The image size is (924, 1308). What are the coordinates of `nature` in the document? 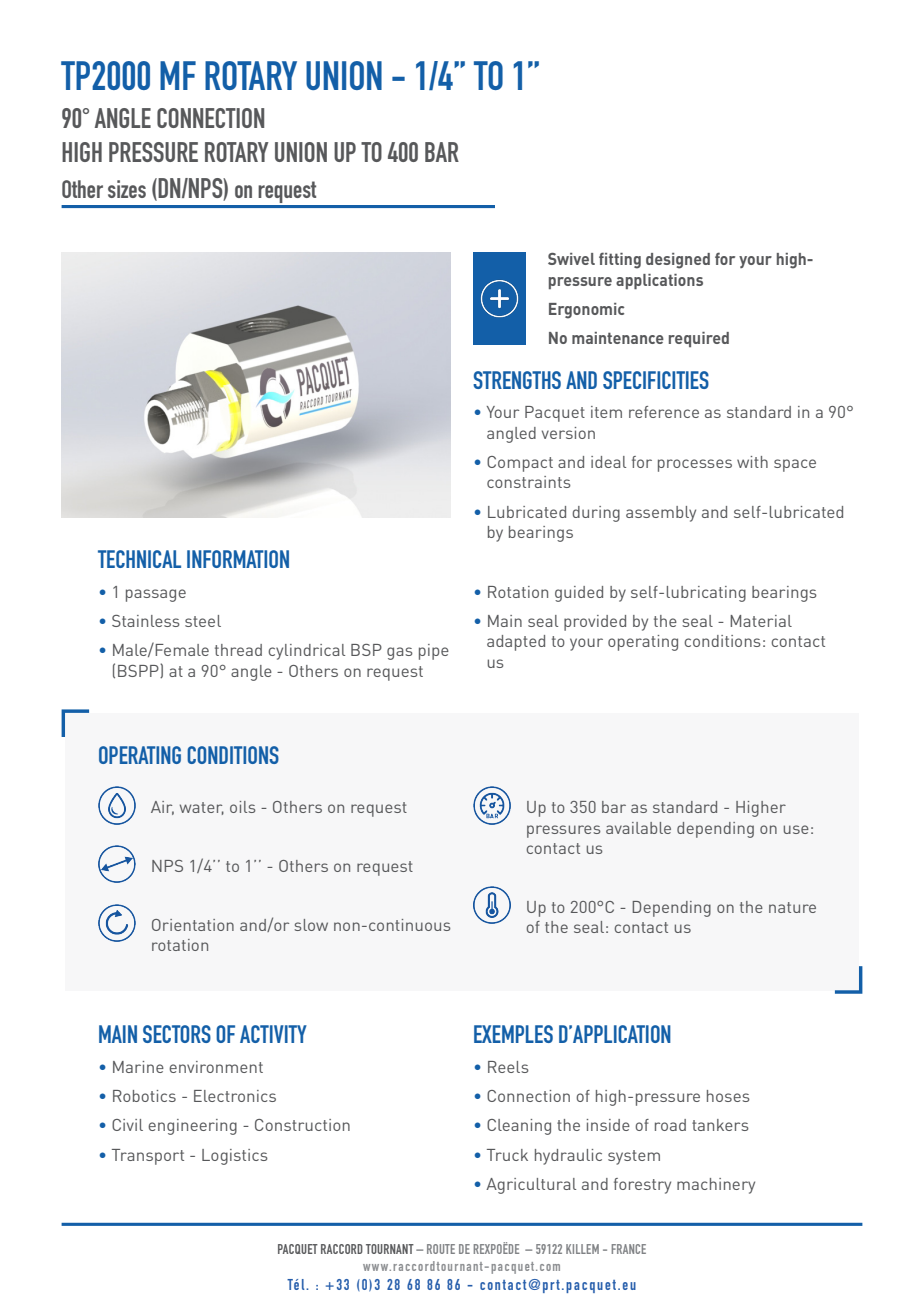 It's located at (792, 907).
